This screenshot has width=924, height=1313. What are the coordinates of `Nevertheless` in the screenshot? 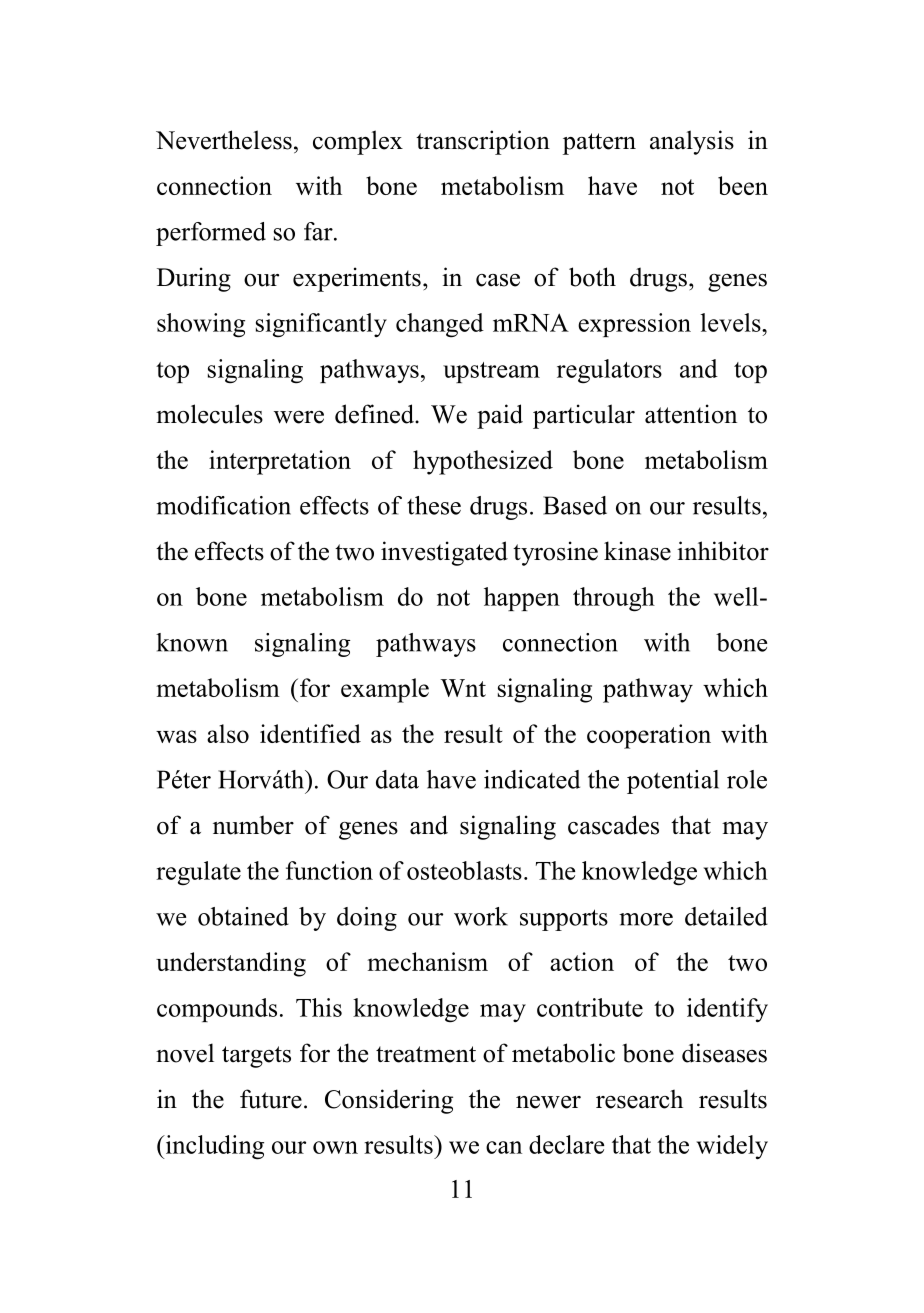 It's located at (224, 140).
